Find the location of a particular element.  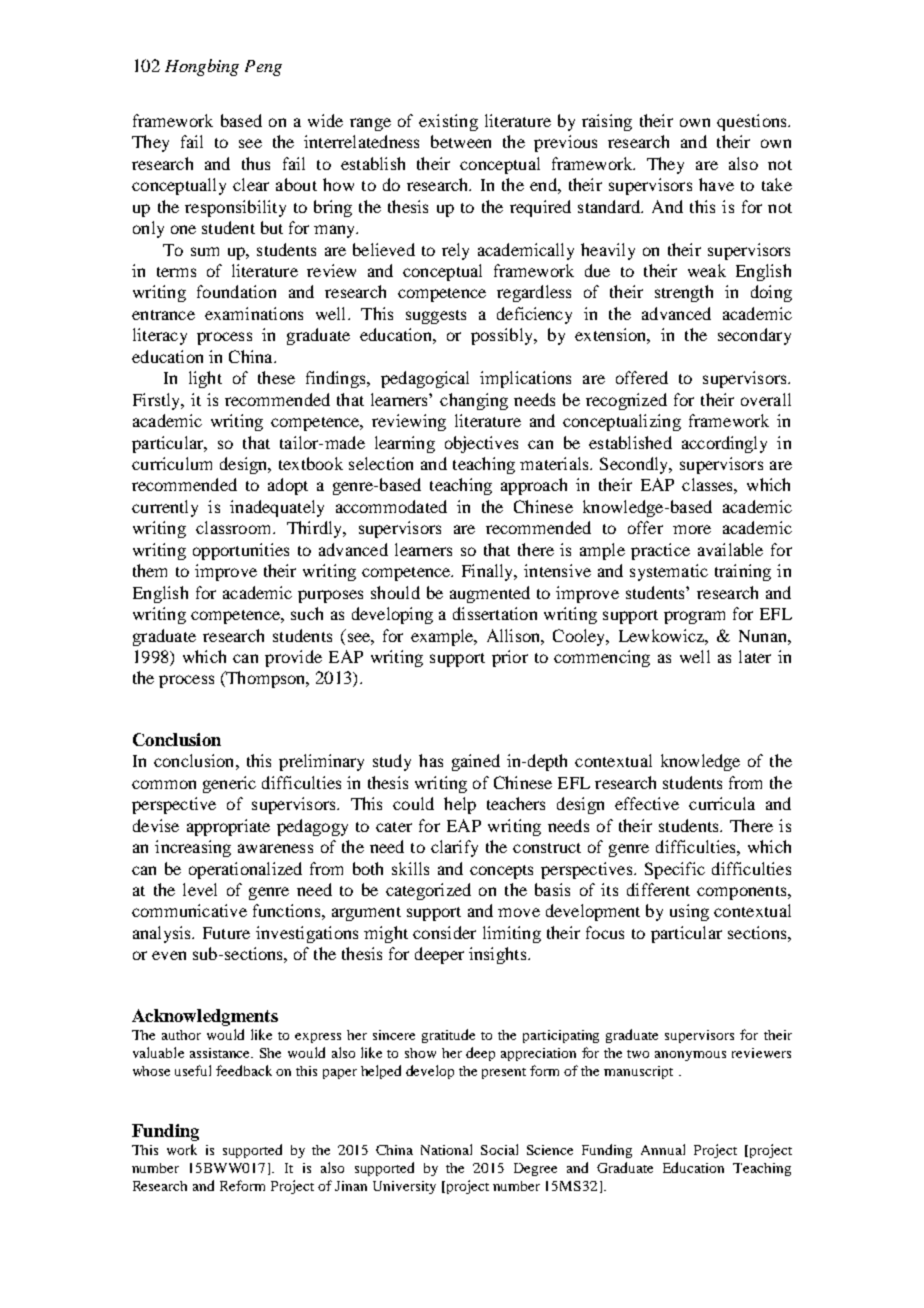

useful is located at coordinates (193, 1070).
